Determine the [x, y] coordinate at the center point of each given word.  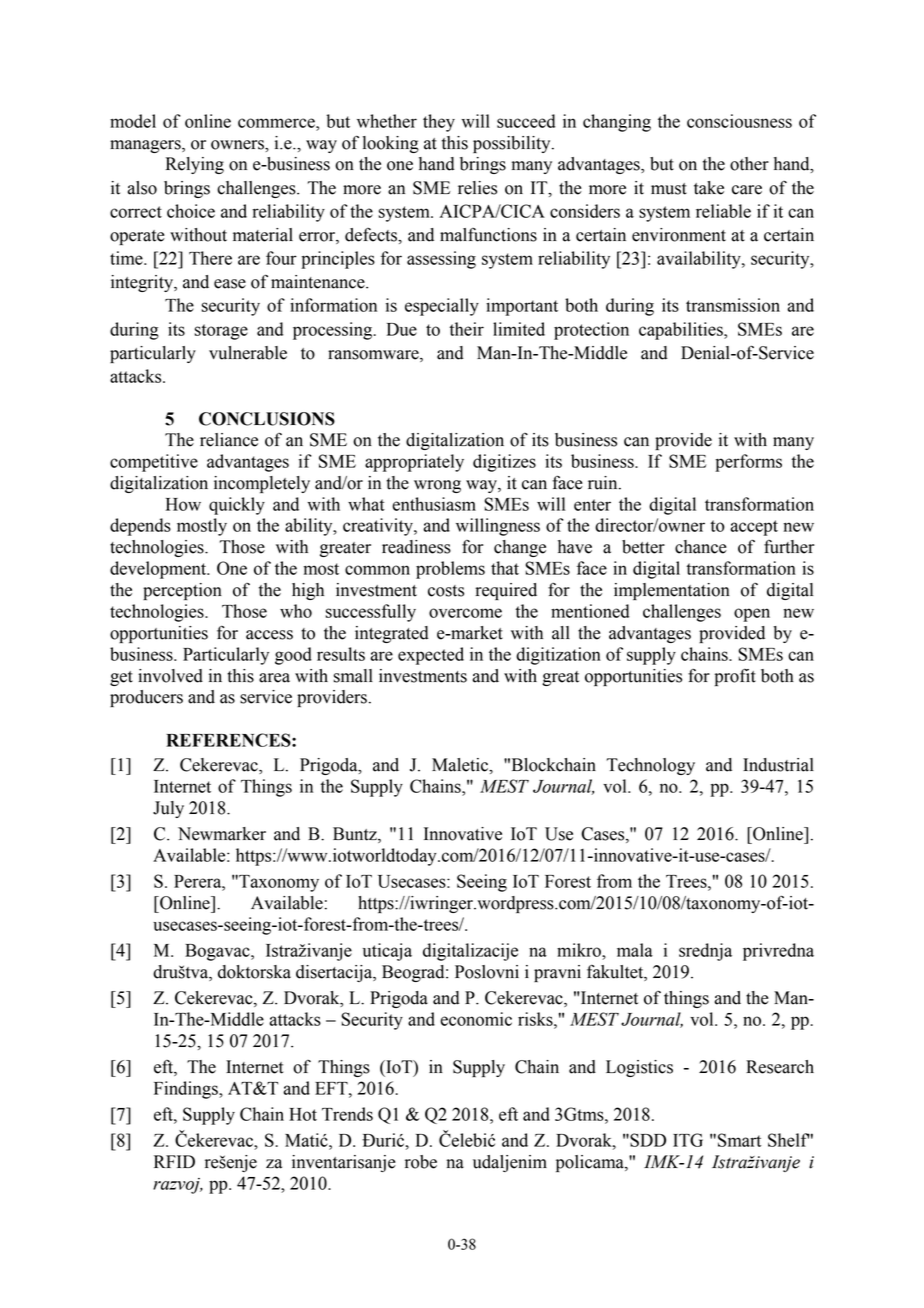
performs [748, 463]
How [183, 504]
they [439, 123]
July [168, 809]
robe [421, 1162]
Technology [650, 766]
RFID [174, 1161]
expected [431, 656]
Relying [195, 165]
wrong [437, 486]
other [749, 164]
